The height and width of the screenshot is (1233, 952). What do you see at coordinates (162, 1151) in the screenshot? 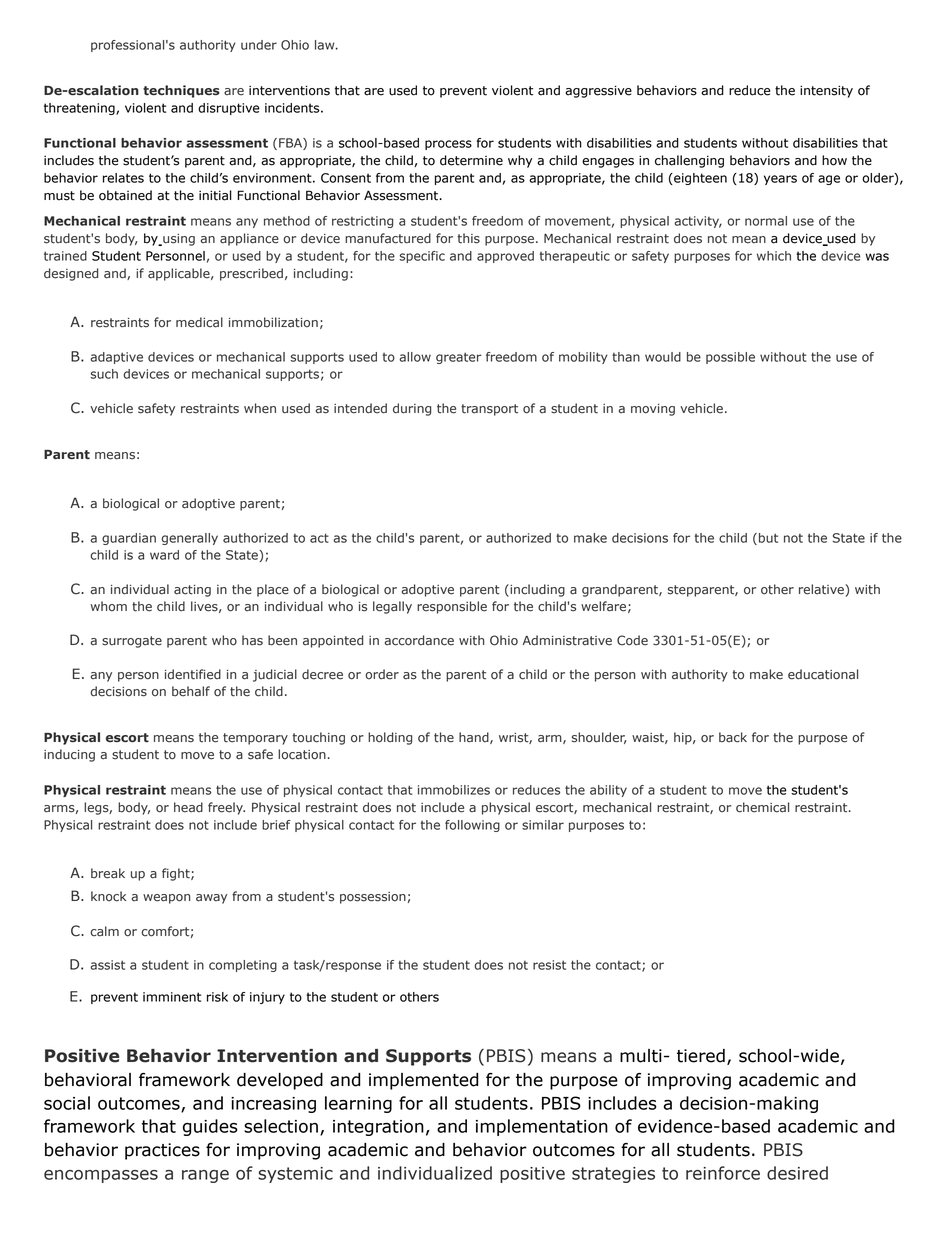
I see `practices` at bounding box center [162, 1151].
